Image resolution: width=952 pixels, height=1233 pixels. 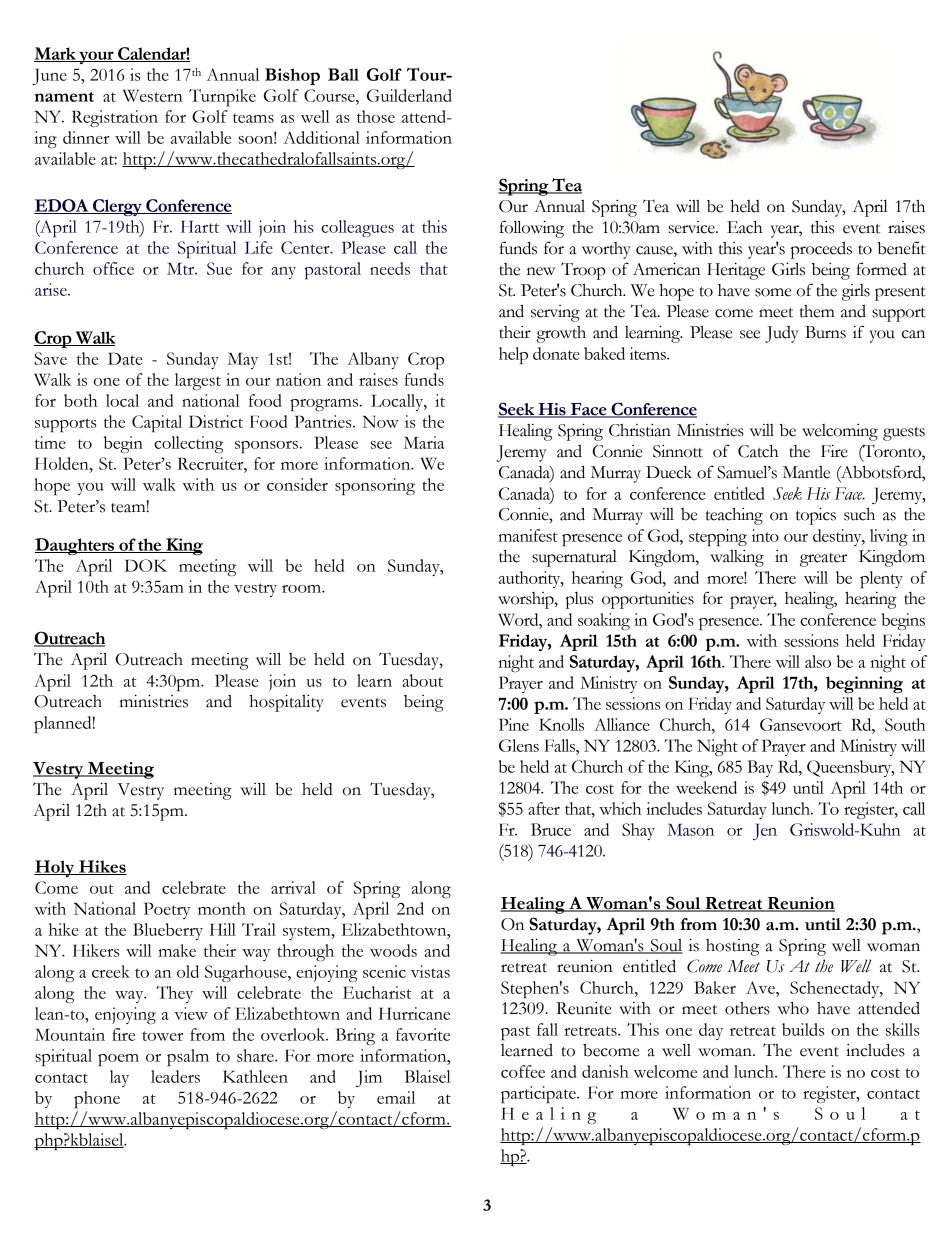 What do you see at coordinates (527, 600) in the screenshot?
I see `worship` at bounding box center [527, 600].
